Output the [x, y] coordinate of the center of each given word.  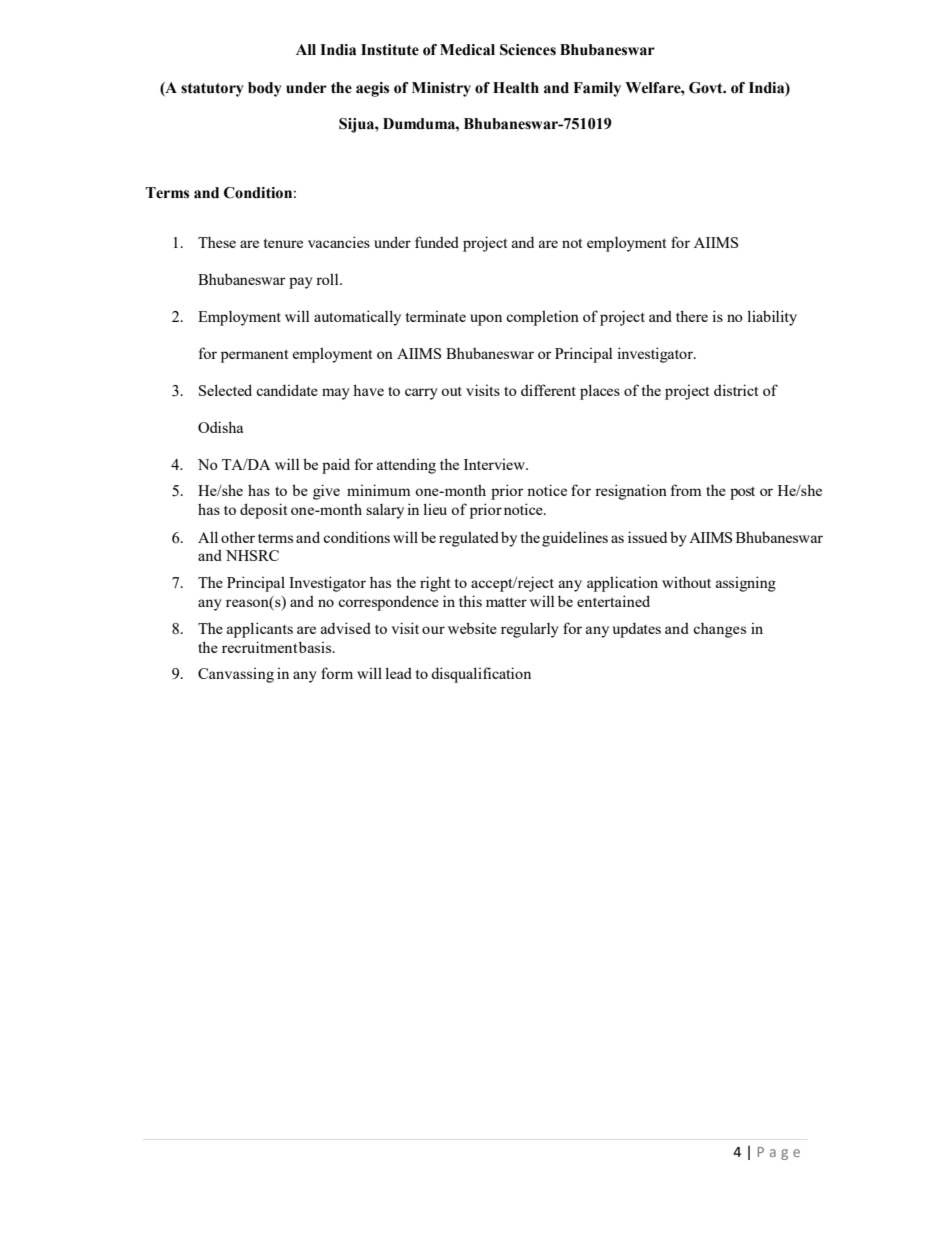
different [548, 390]
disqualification [481, 675]
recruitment [259, 647]
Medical [467, 50]
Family [597, 89]
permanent [254, 356]
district [736, 390]
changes [719, 630]
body [265, 89]
